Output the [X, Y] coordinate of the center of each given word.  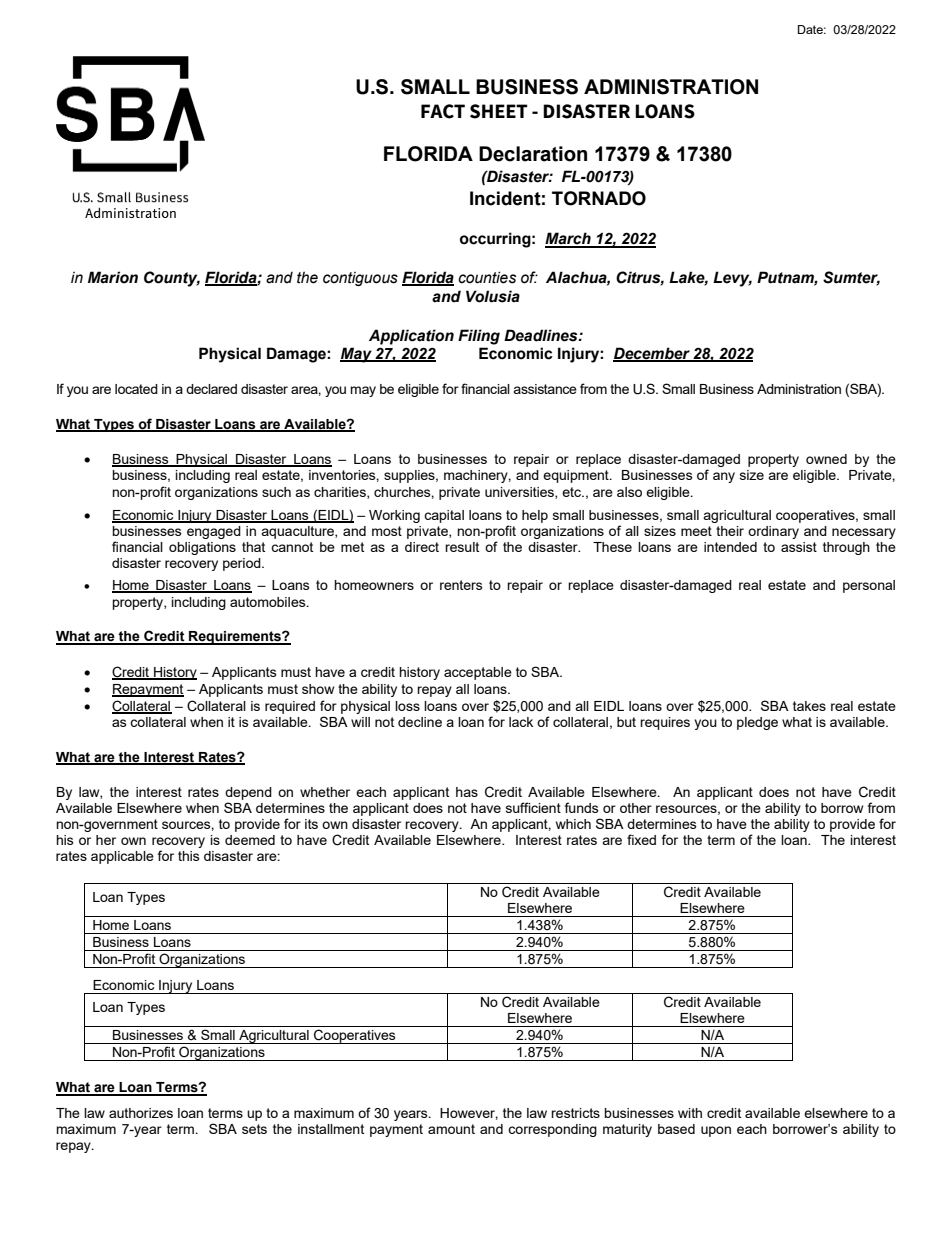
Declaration [533, 154]
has [467, 792]
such [276, 492]
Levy [732, 279]
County [172, 279]
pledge [757, 723]
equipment [577, 476]
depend [248, 793]
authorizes [141, 1113]
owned [826, 459]
